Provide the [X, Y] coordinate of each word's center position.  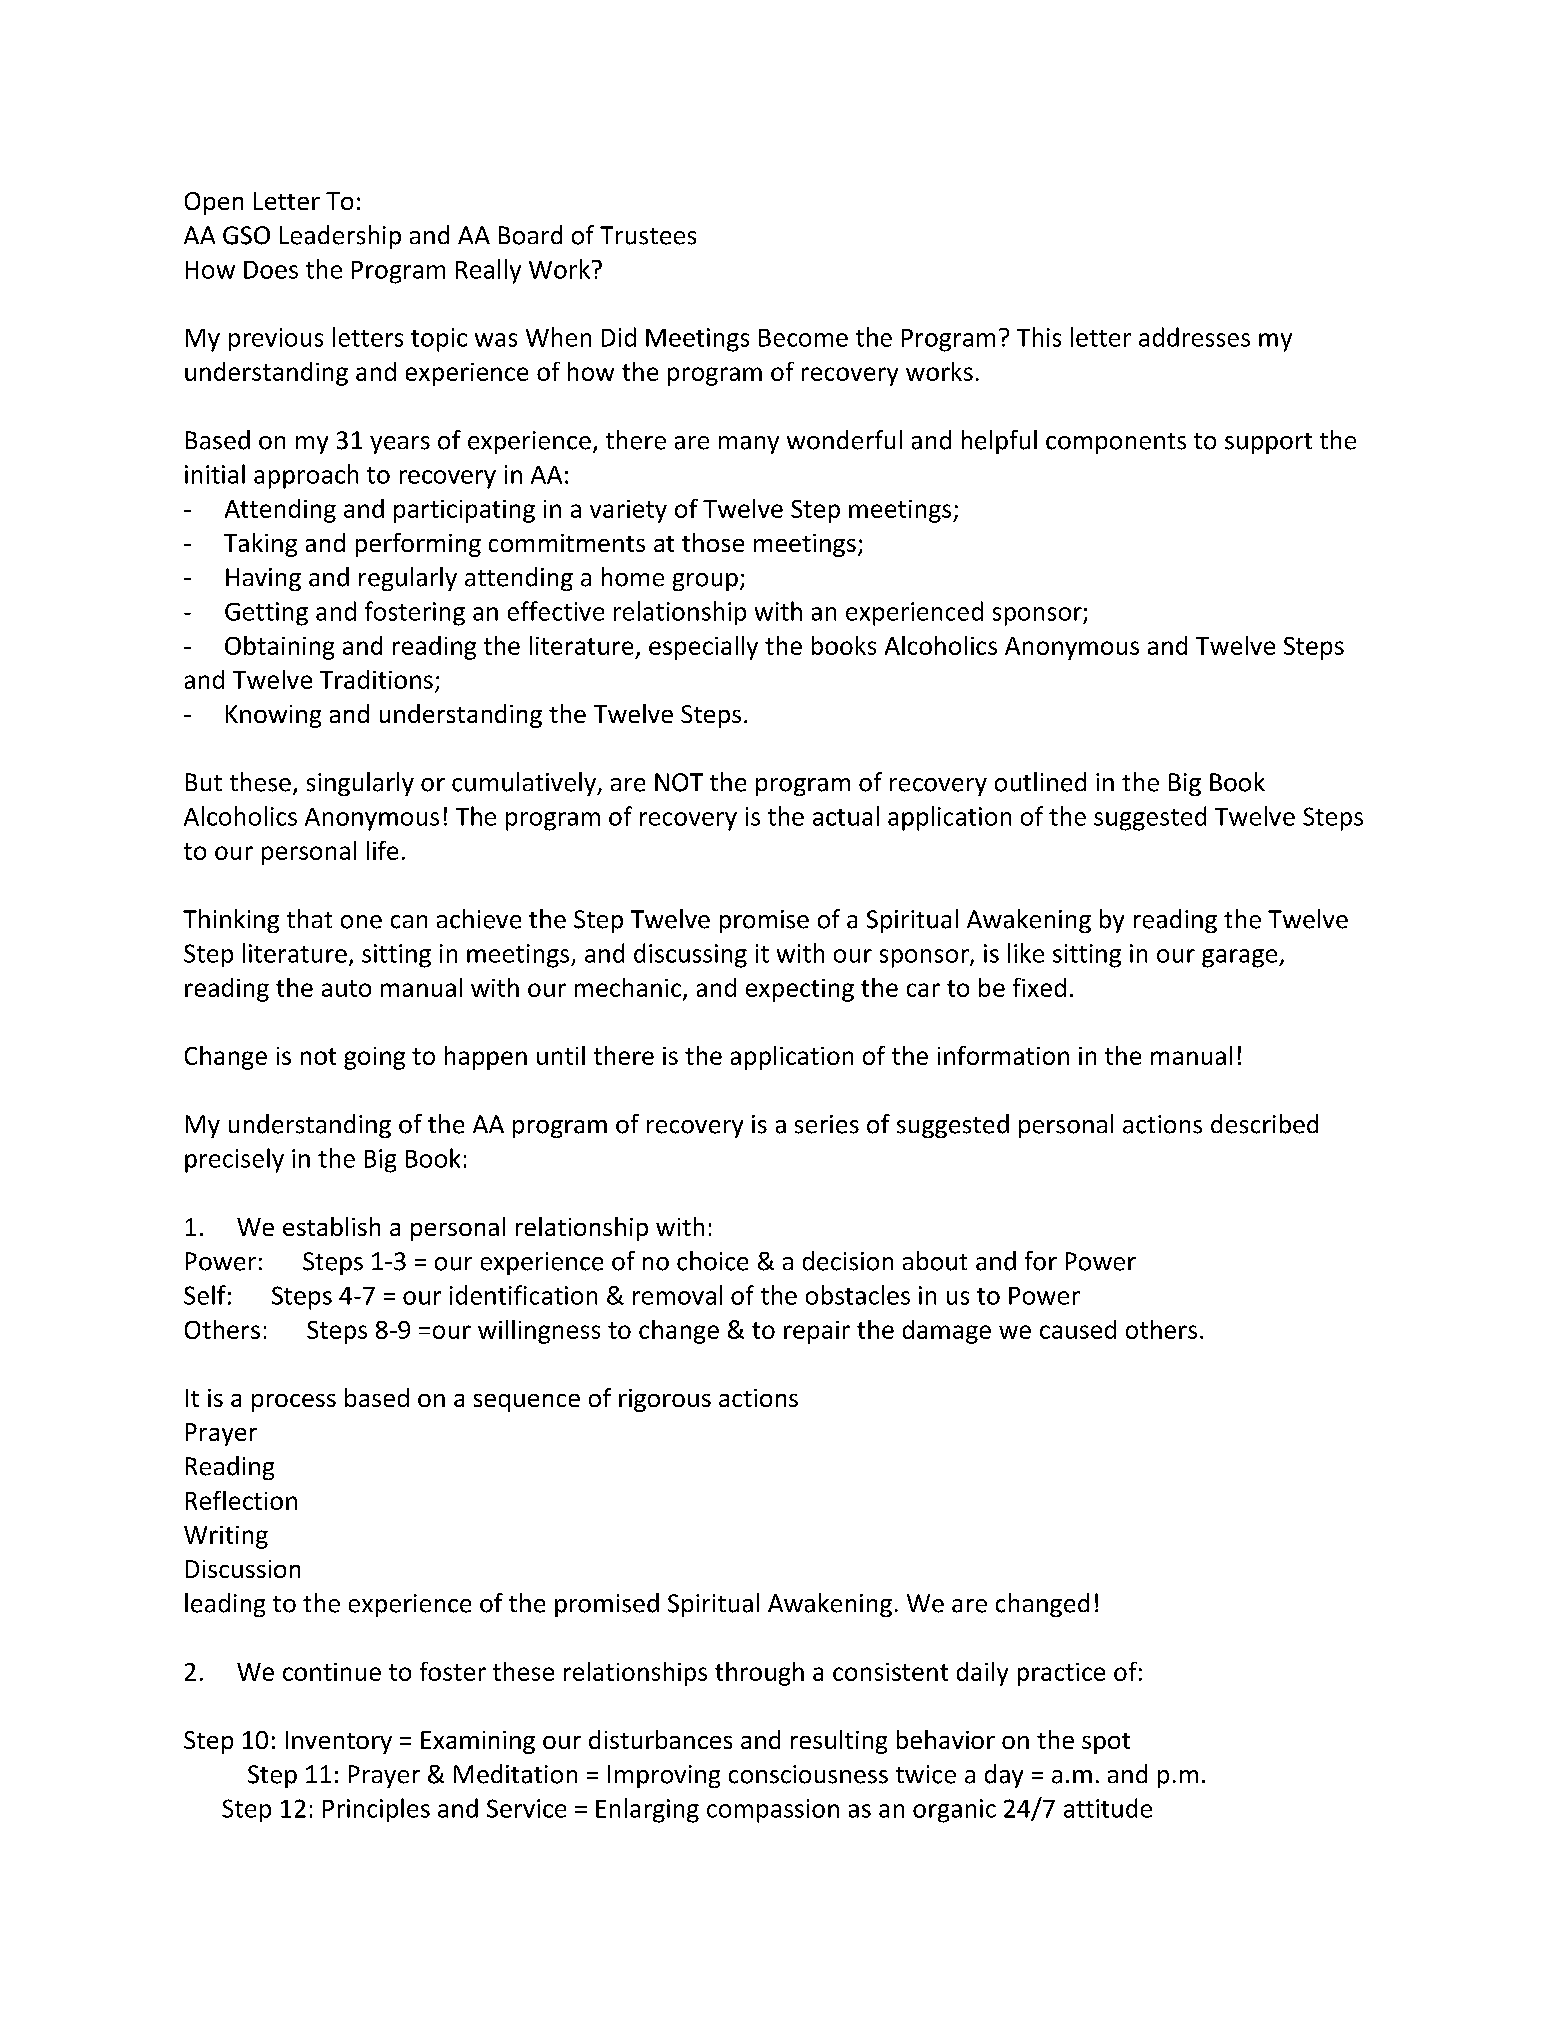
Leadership [340, 237]
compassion [773, 1811]
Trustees [648, 235]
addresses [1194, 337]
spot [1106, 1743]
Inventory [339, 1742]
